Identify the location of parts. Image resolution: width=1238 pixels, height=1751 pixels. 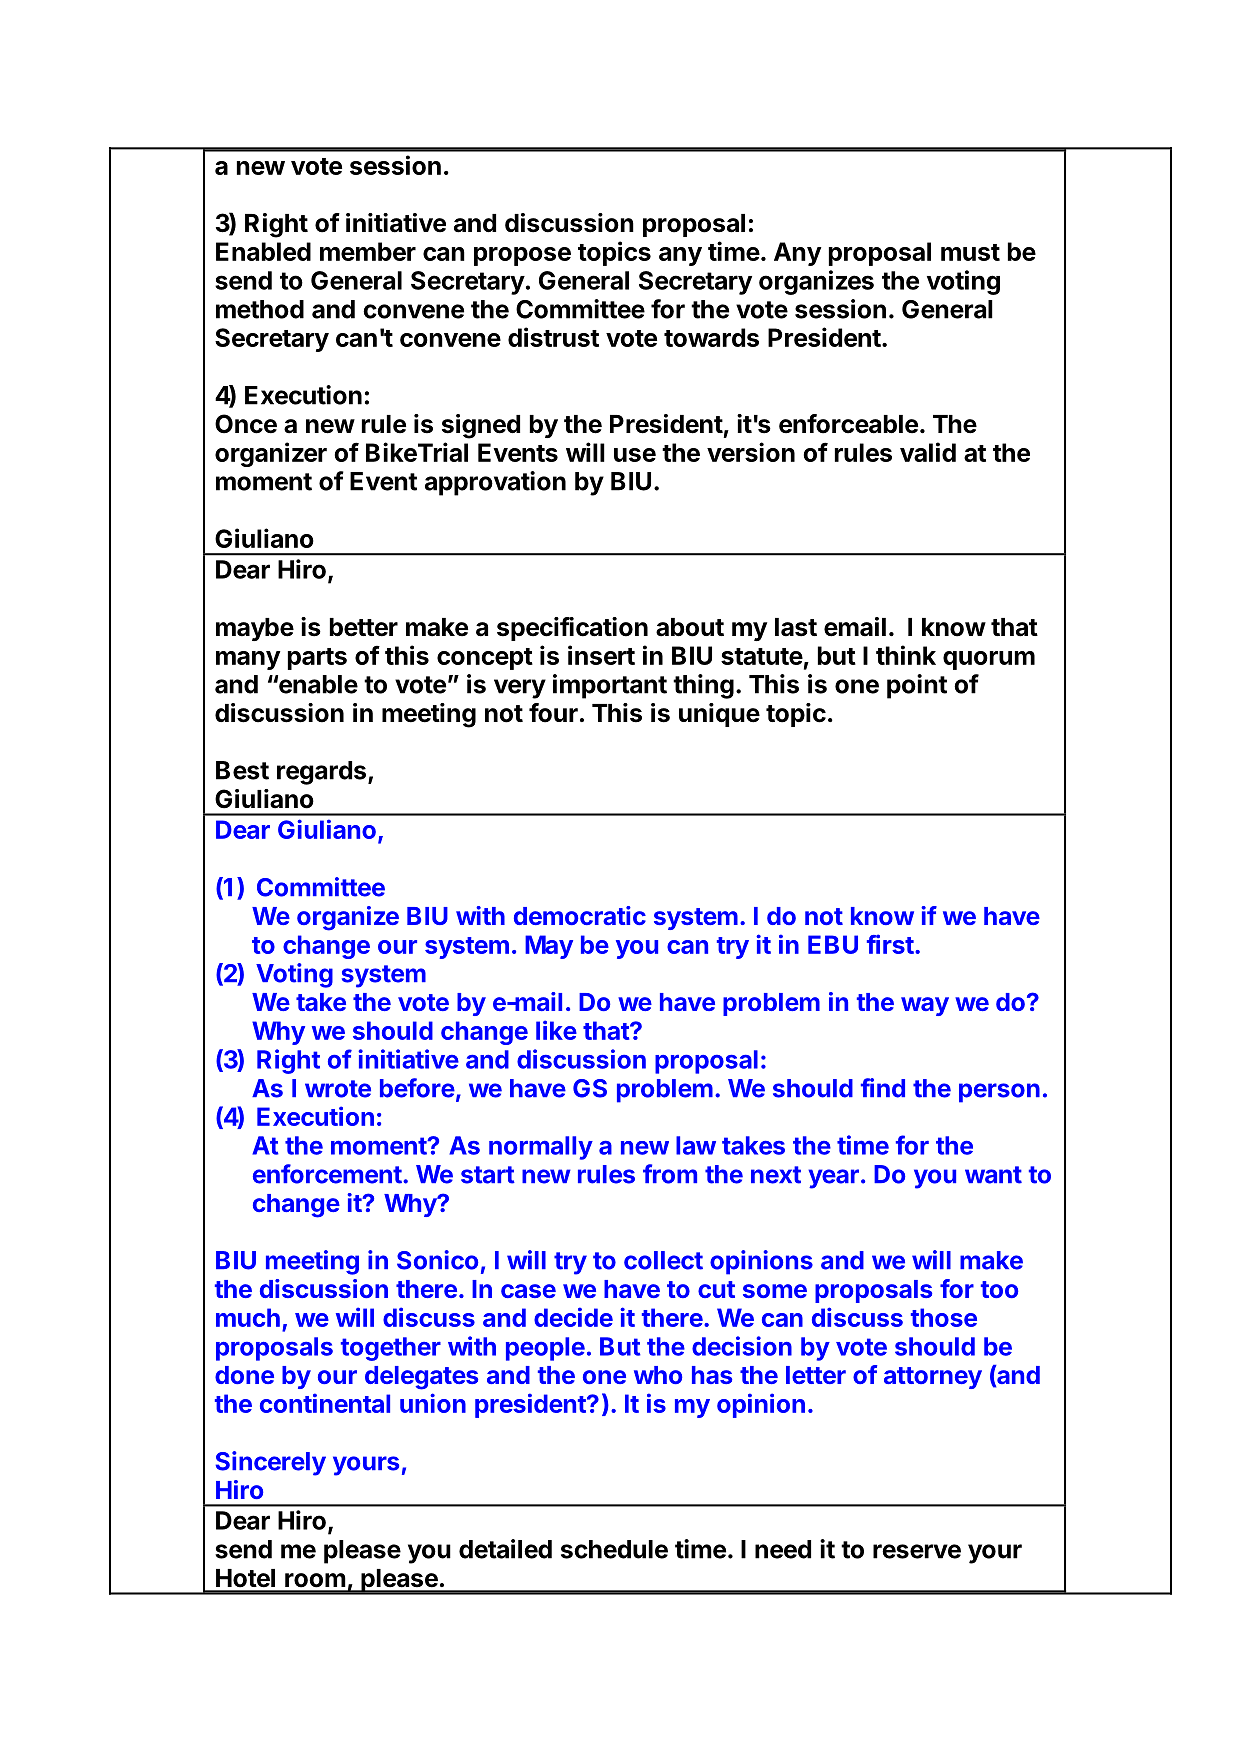
(317, 659).
